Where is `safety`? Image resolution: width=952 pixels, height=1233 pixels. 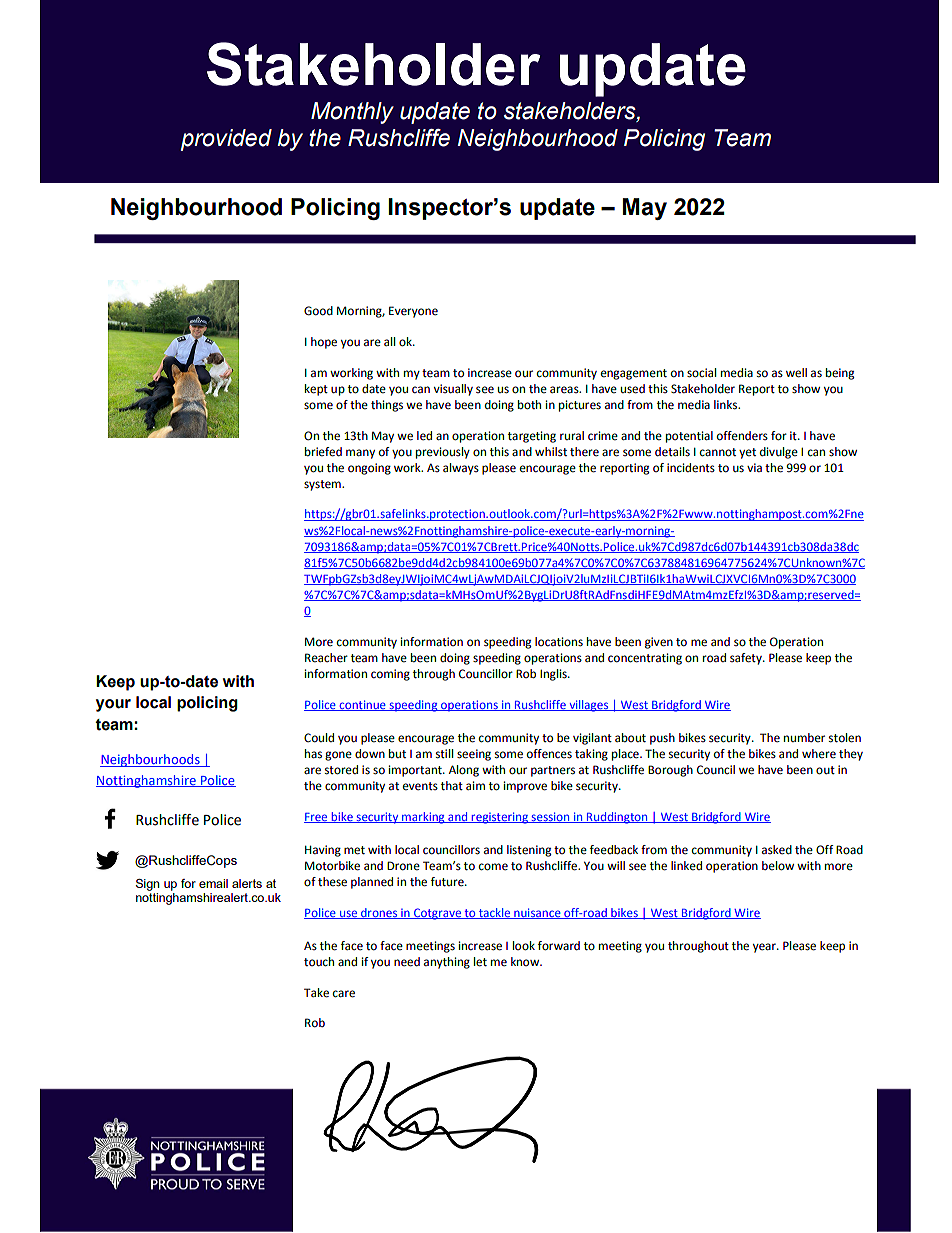 safety is located at coordinates (747, 659).
